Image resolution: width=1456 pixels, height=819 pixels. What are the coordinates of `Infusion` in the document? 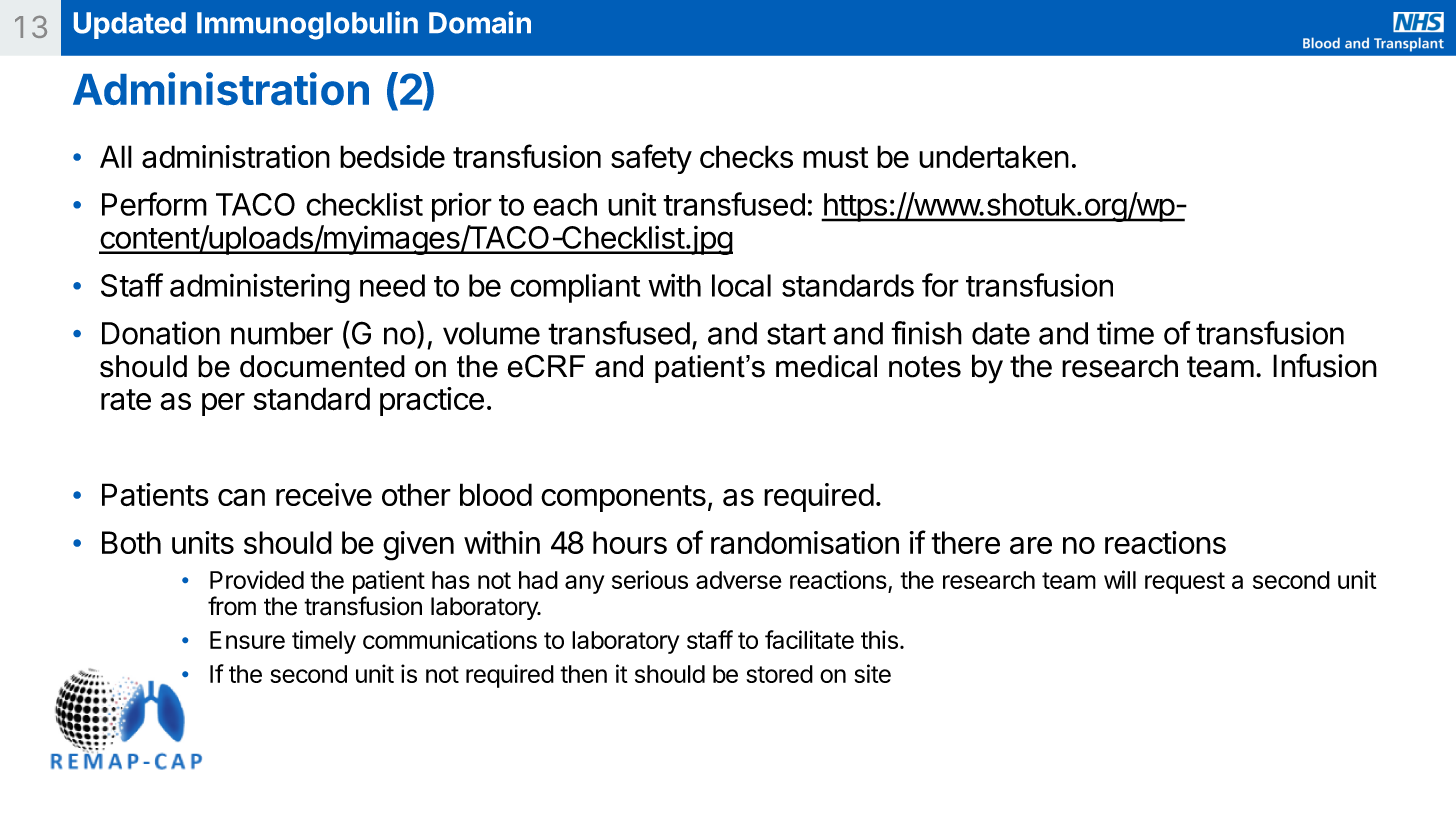 It's located at (1325, 365).
